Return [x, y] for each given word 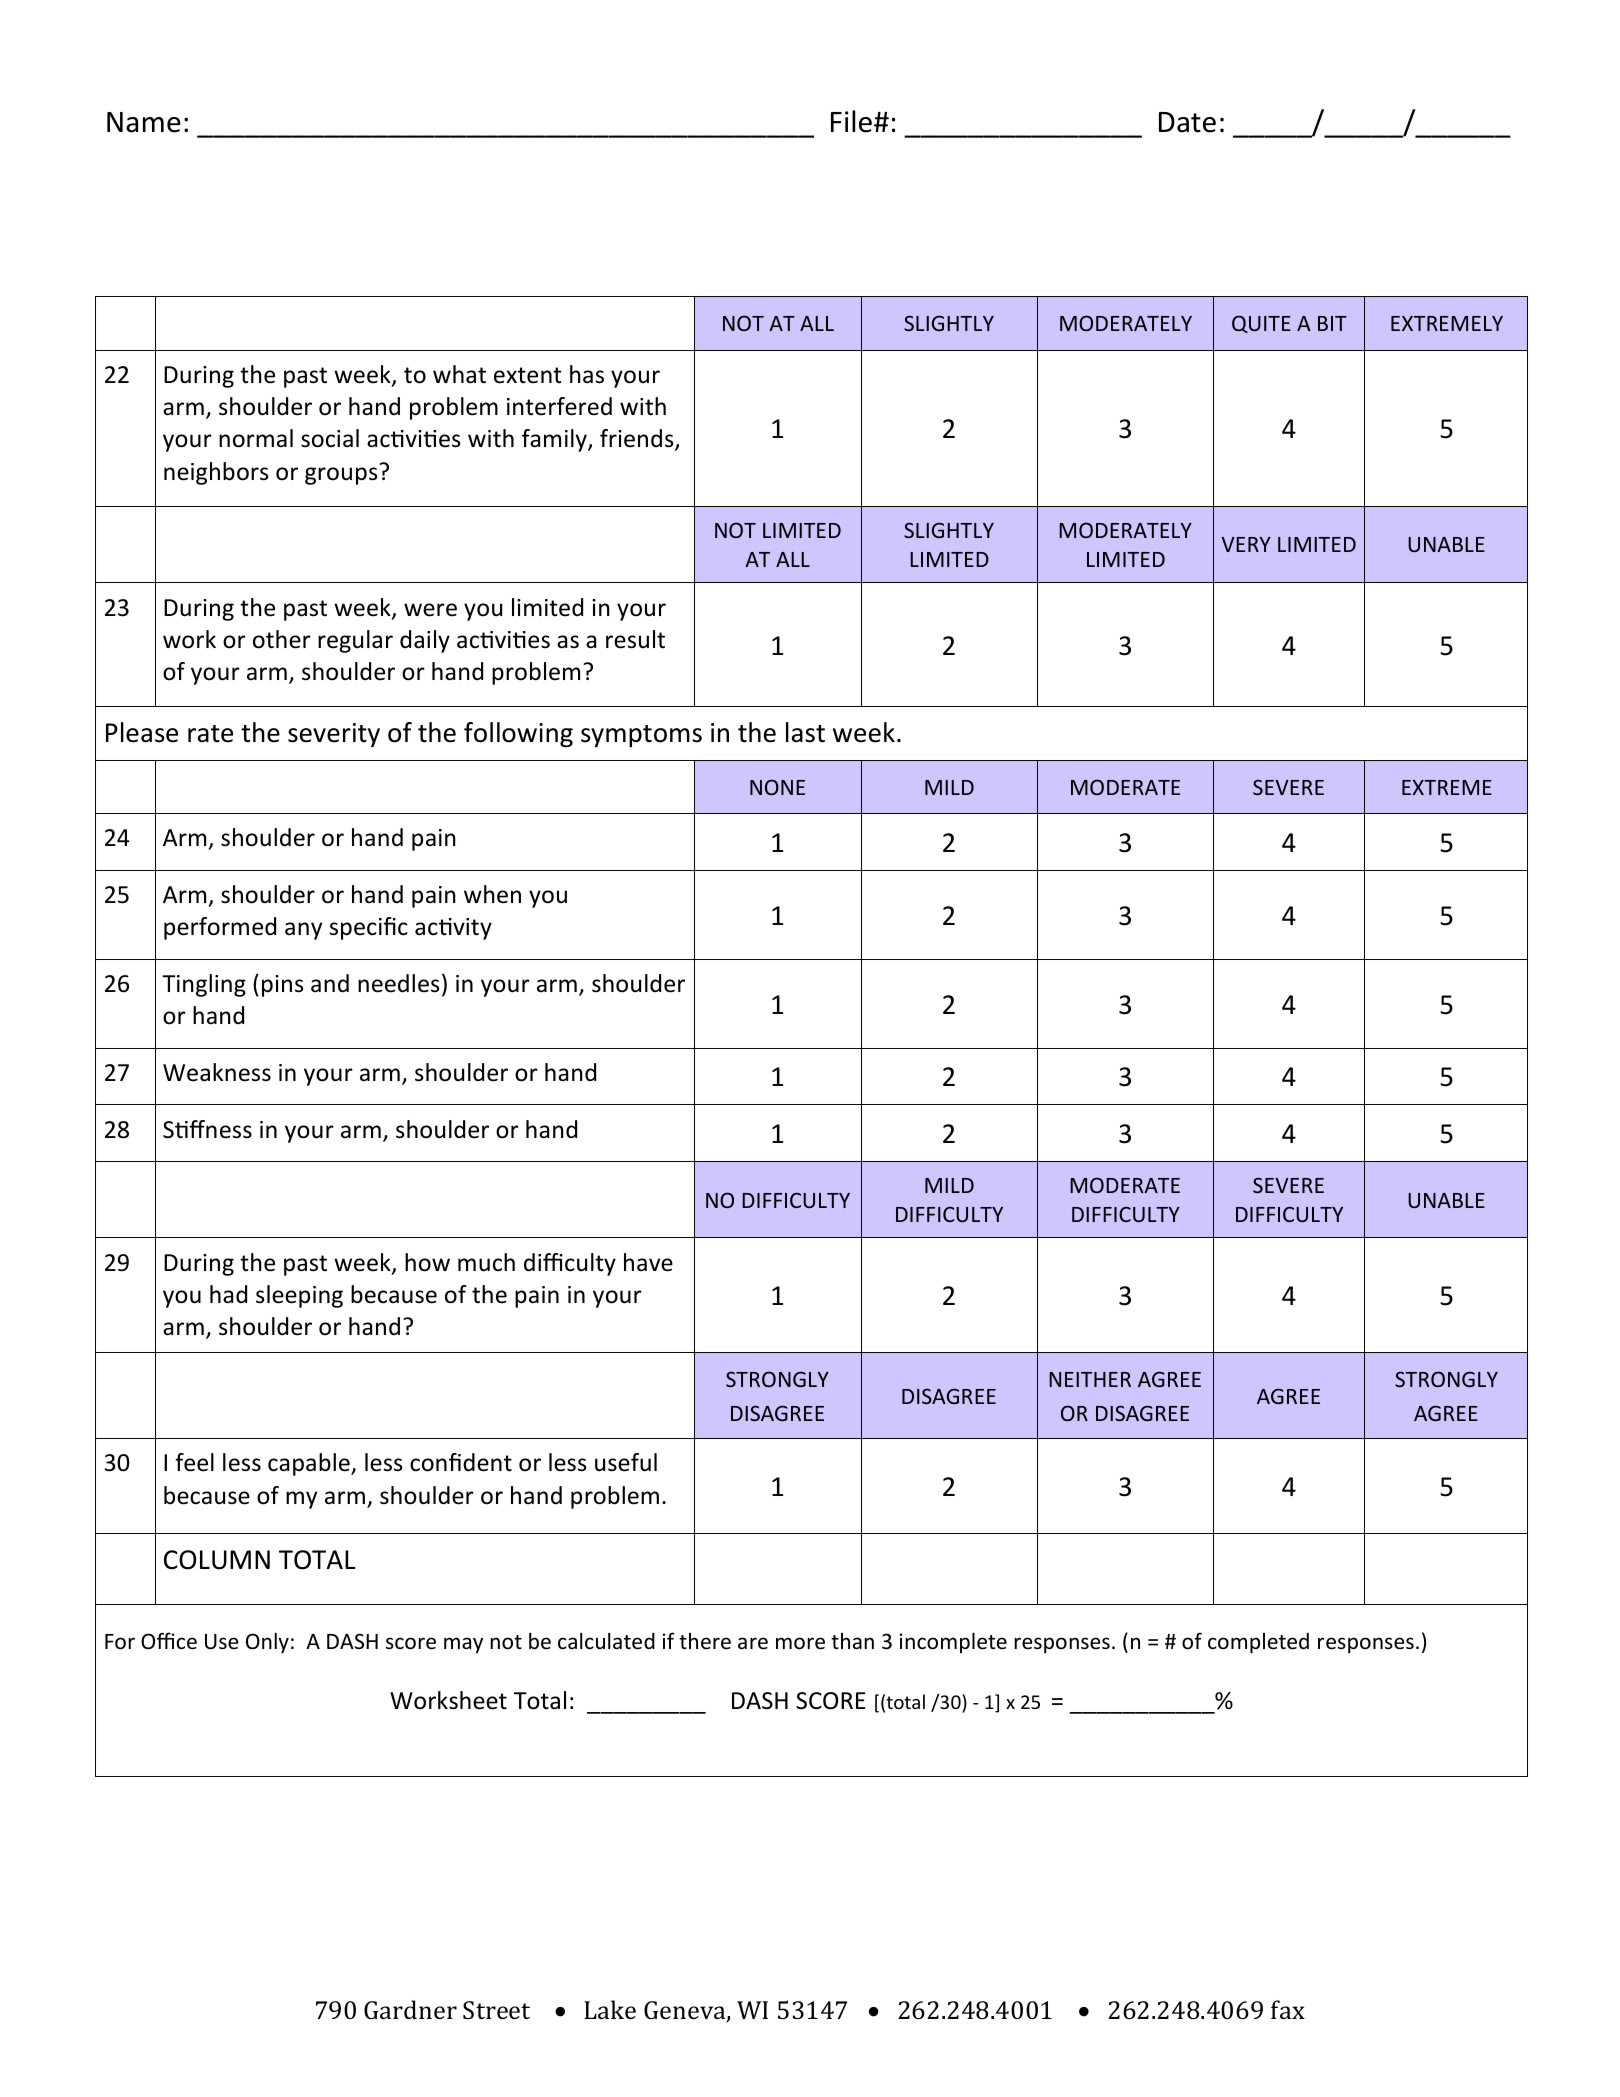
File [851, 121]
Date [1187, 122]
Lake [610, 2009]
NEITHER [1090, 1379]
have [648, 1262]
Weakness [217, 1072]
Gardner [410, 2009]
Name [144, 122]
